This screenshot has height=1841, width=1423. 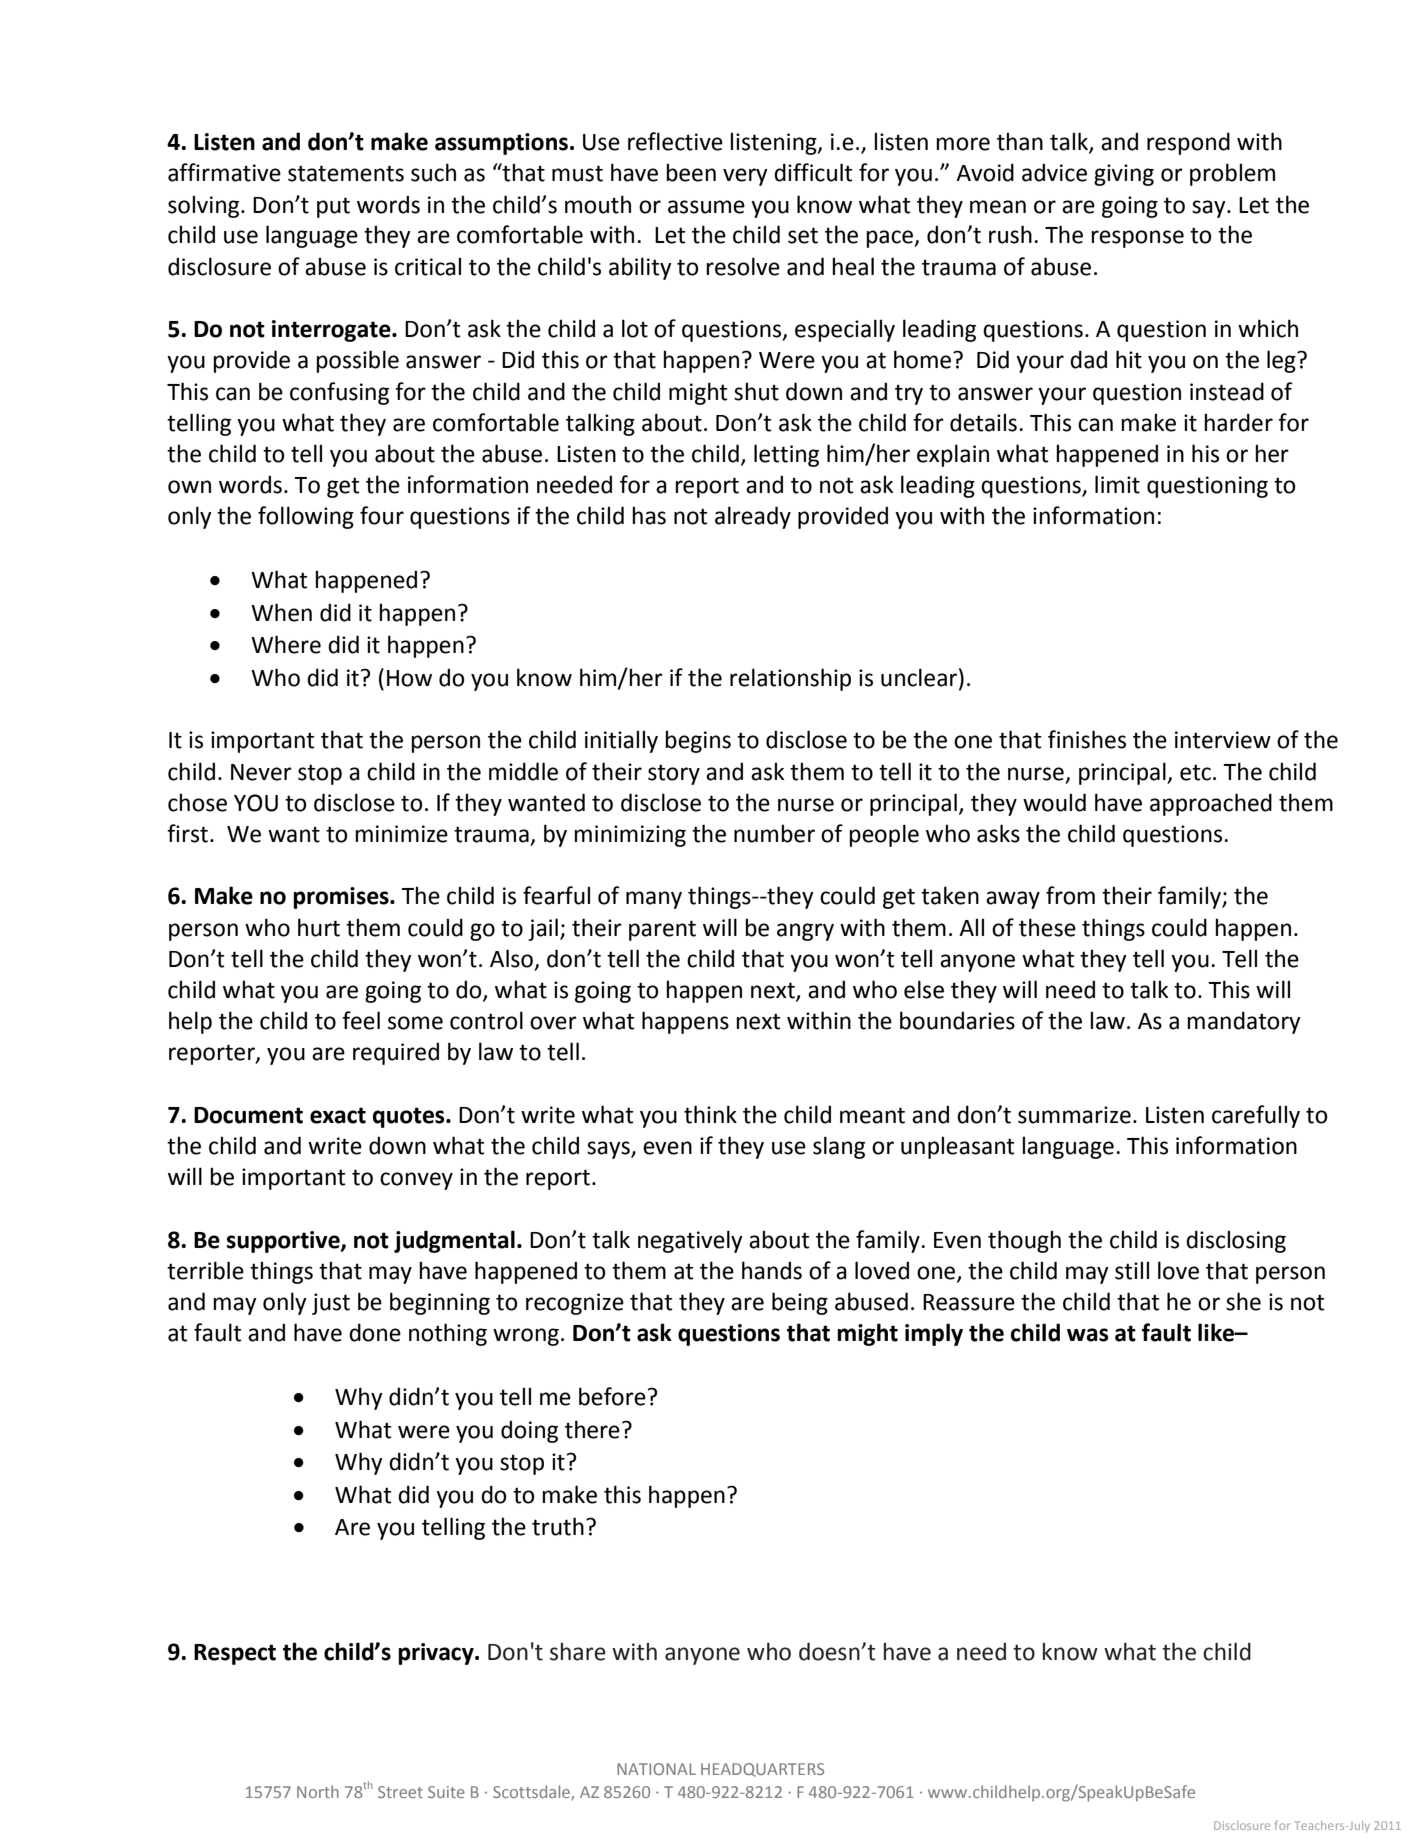 I want to click on begins, so click(x=698, y=741).
